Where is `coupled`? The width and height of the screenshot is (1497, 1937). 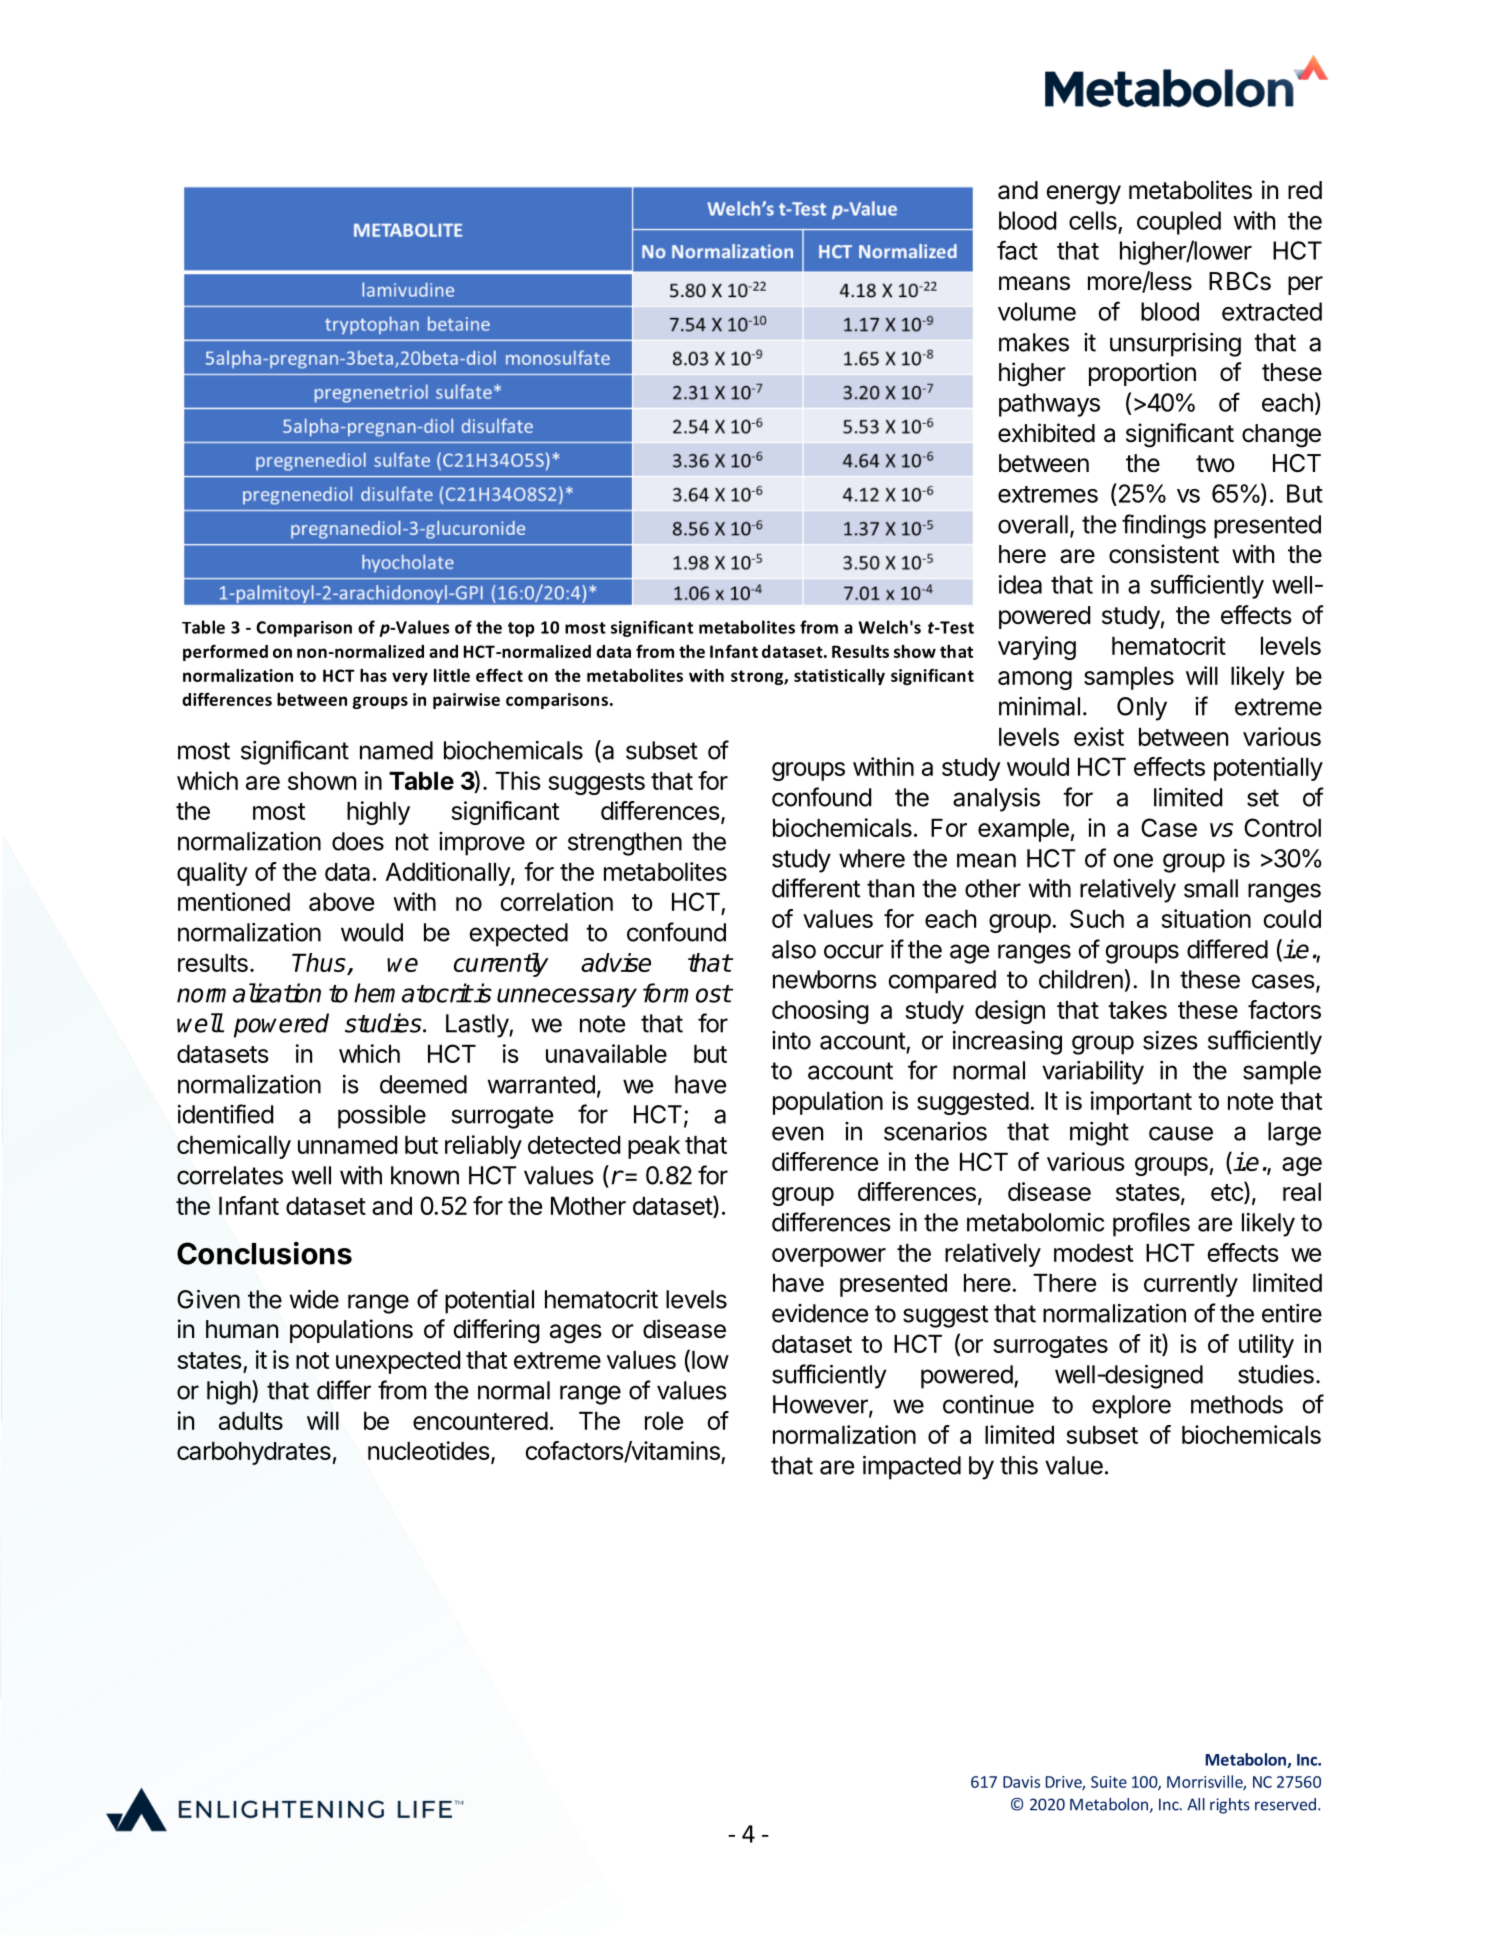
coupled is located at coordinates (1179, 223).
